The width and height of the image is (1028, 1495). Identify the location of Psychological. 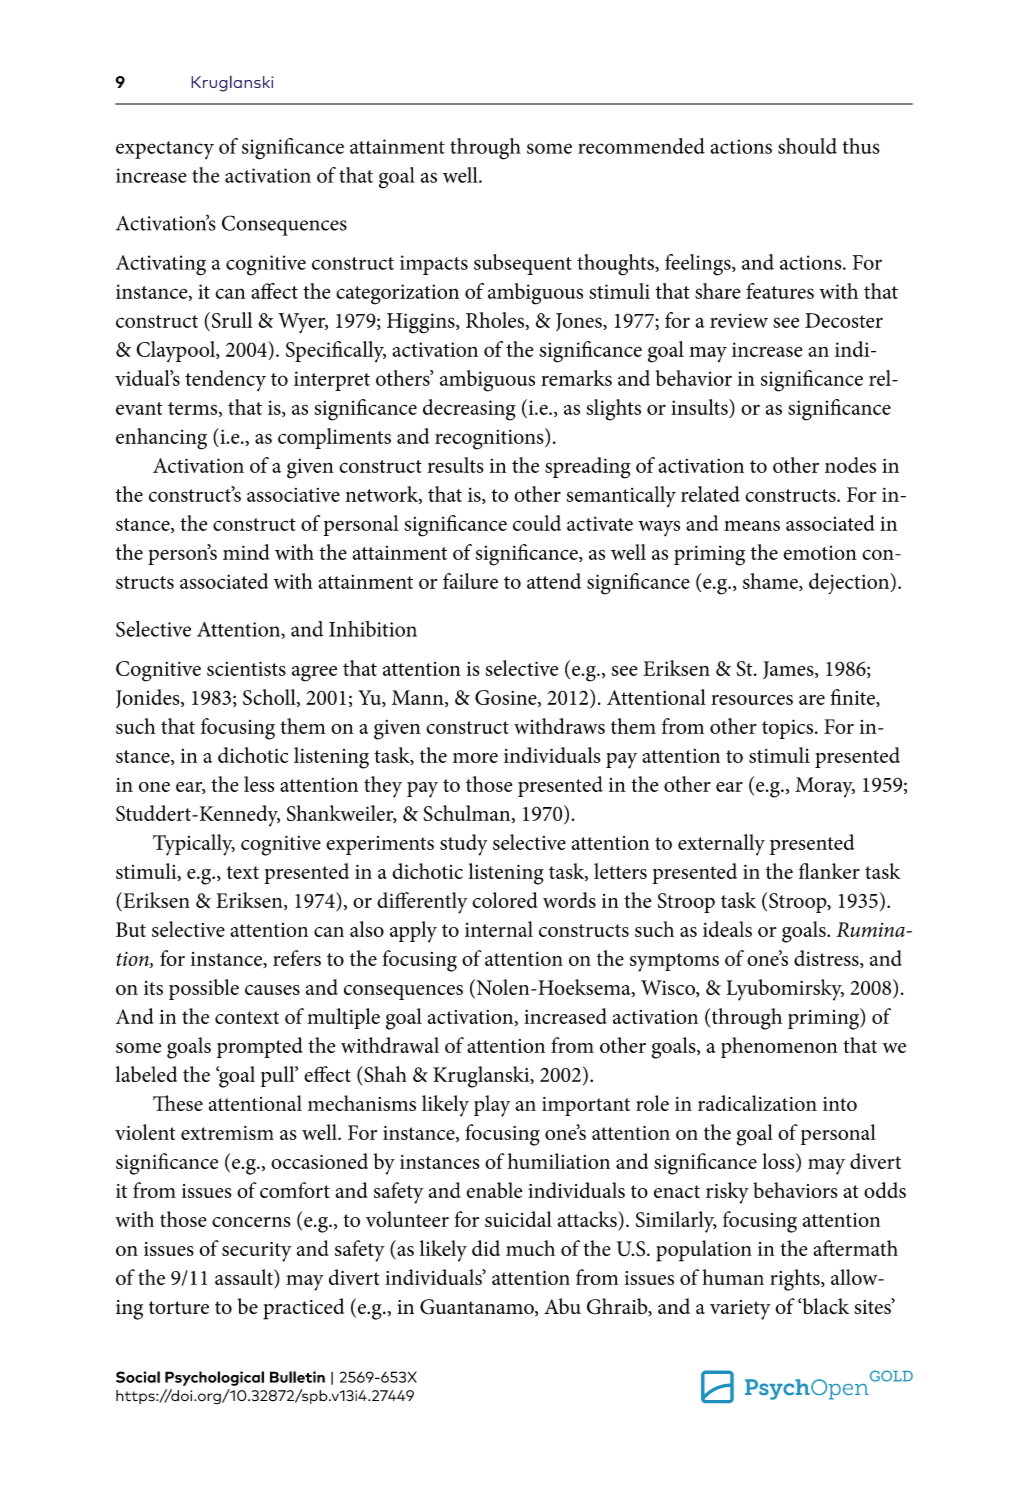
(214, 1378).
